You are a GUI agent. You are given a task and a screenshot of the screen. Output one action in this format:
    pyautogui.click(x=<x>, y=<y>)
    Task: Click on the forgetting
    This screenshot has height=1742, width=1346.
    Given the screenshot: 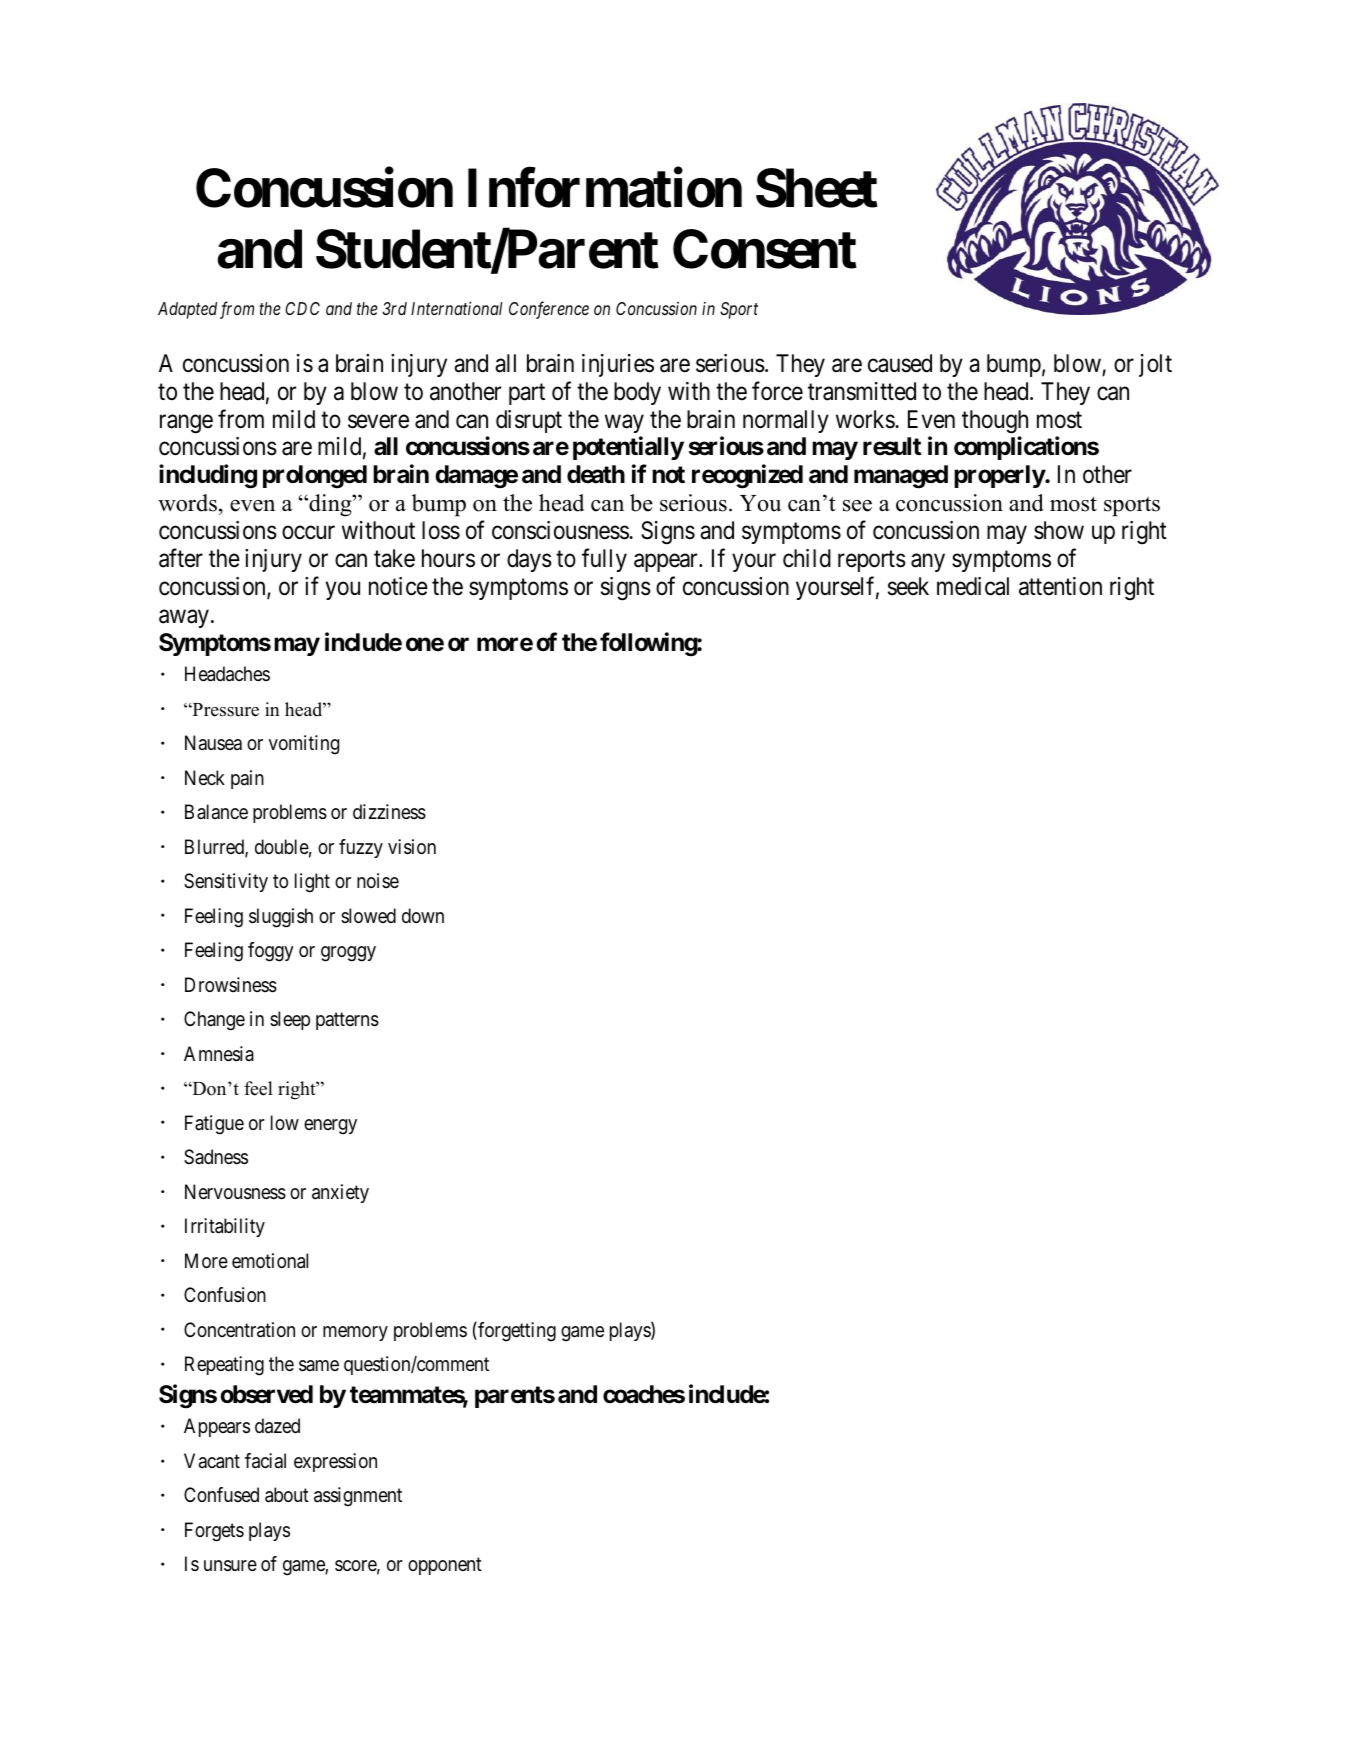 What is the action you would take?
    pyautogui.click(x=516, y=1332)
